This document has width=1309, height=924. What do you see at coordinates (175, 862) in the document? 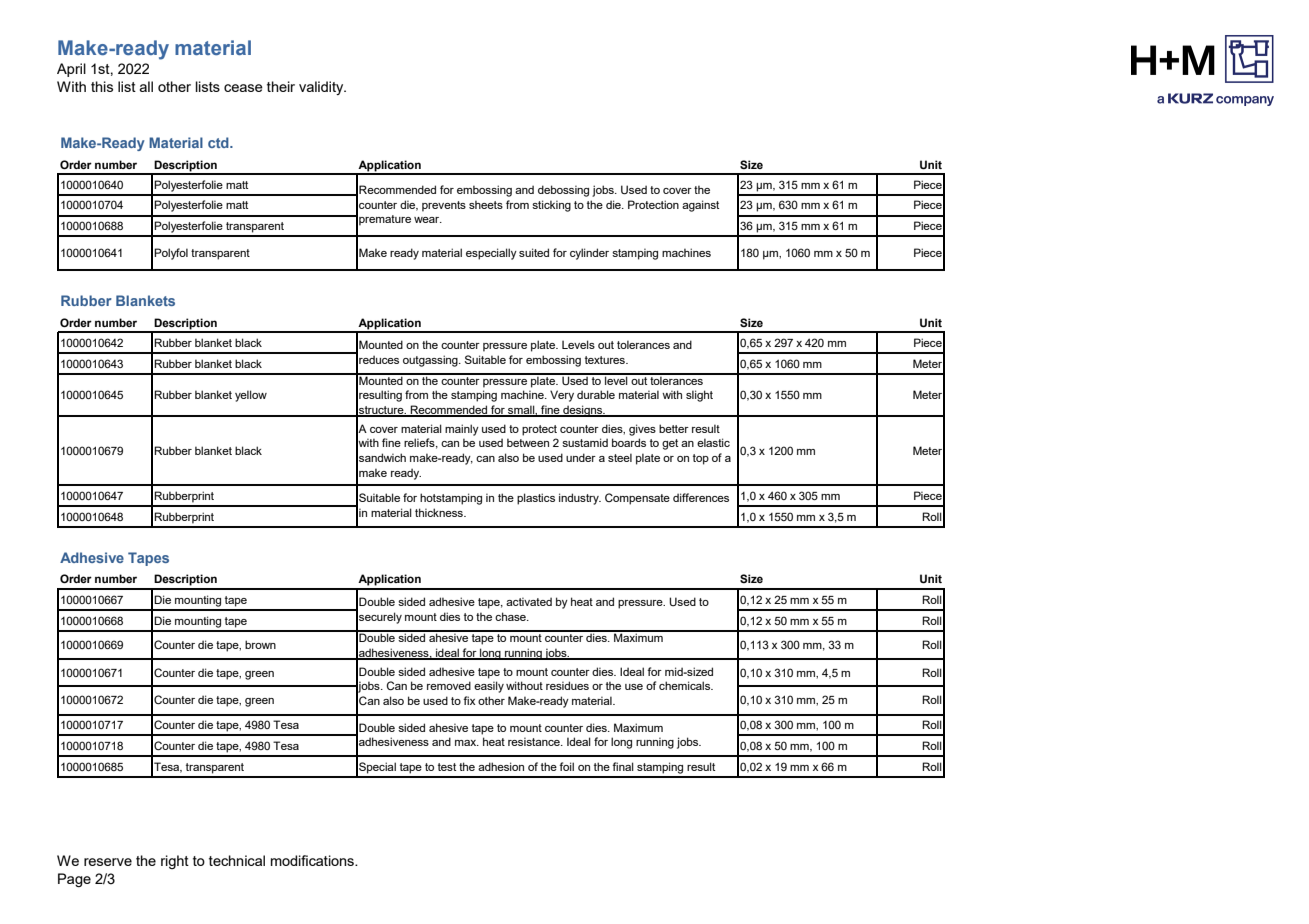
I see `right` at bounding box center [175, 862].
